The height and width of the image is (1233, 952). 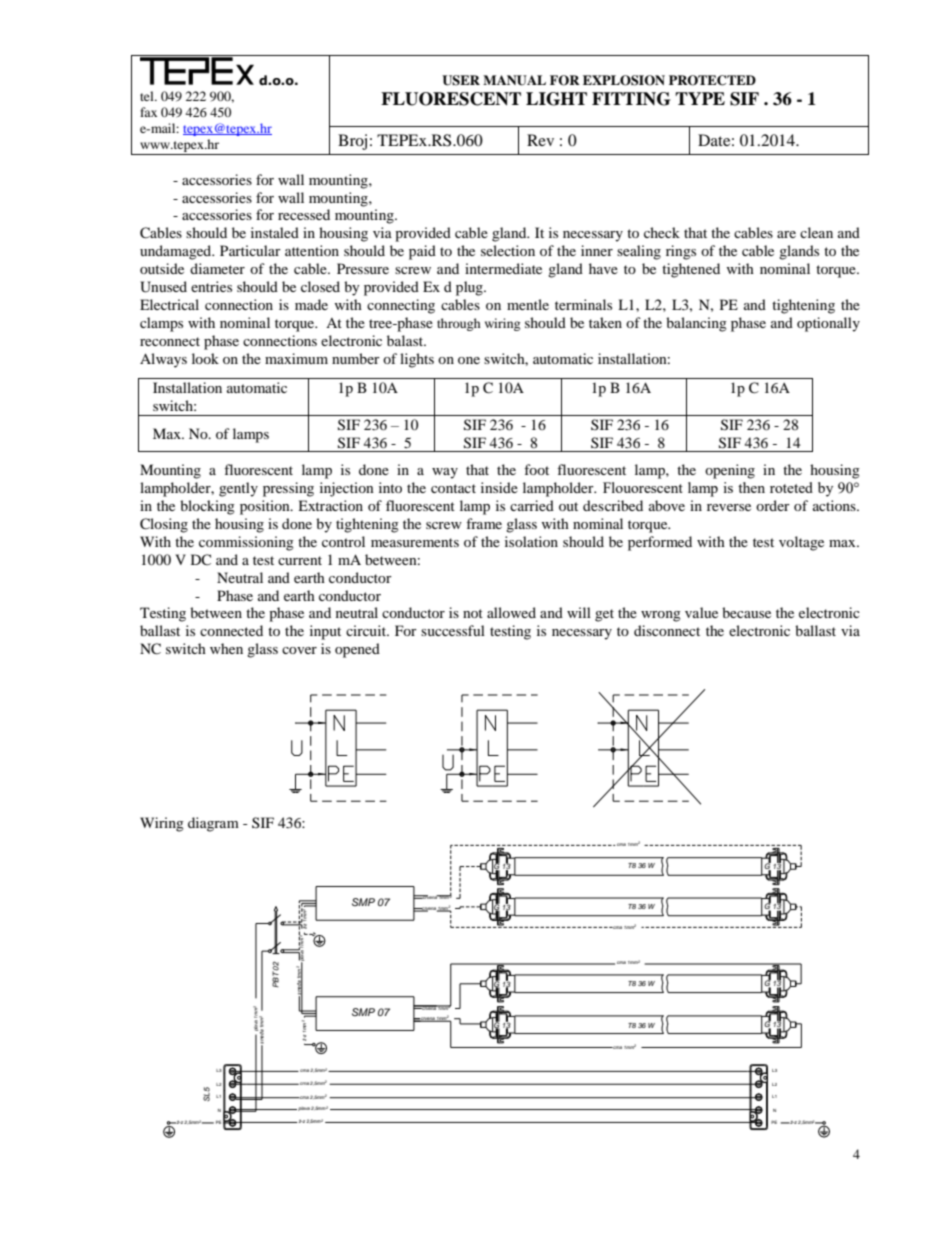 What do you see at coordinates (514, 80) in the image?
I see `MANUAL` at bounding box center [514, 80].
